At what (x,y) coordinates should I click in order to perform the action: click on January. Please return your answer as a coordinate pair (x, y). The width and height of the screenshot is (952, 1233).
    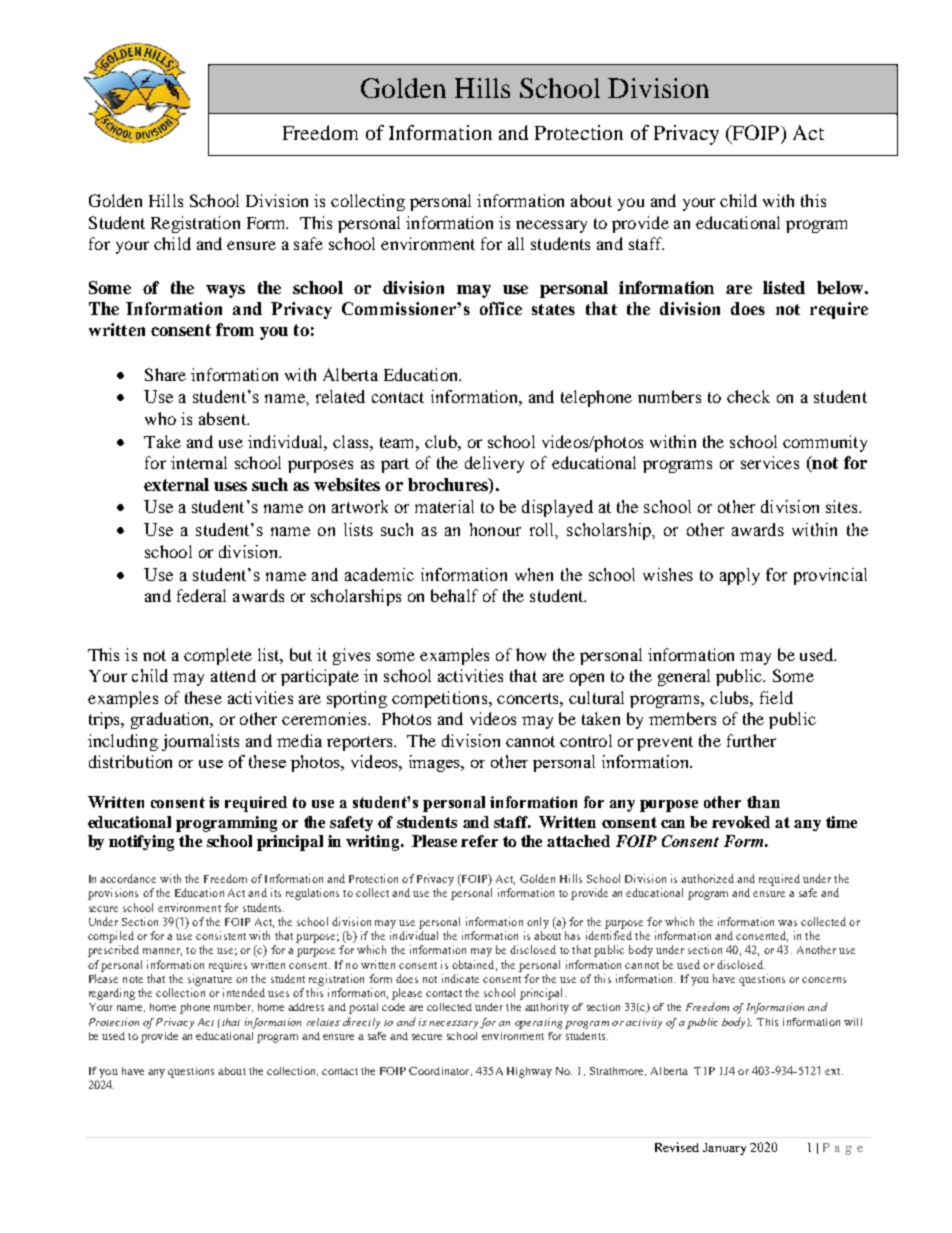
    Looking at the image, I should click on (724, 1149).
